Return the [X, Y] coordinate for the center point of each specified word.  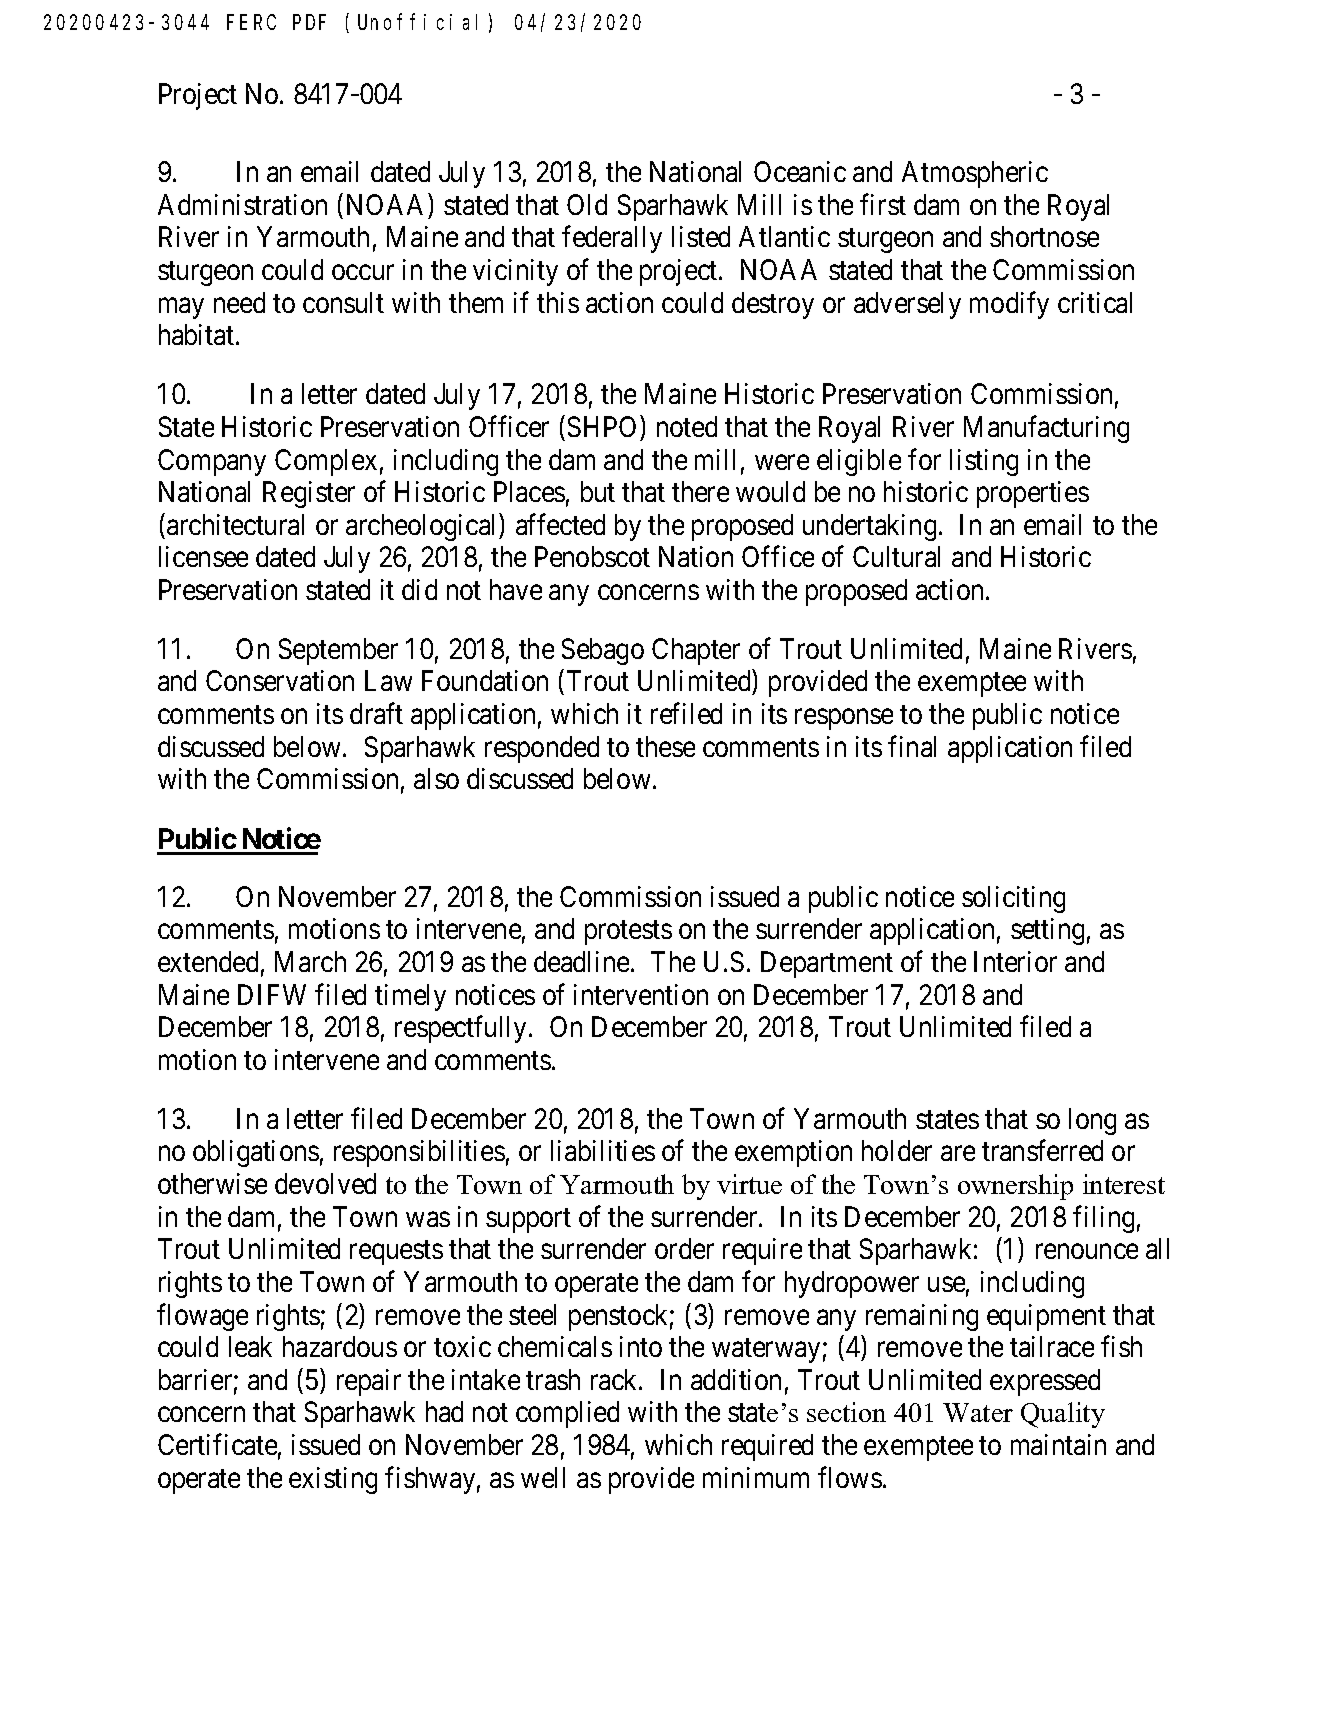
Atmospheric [975, 174]
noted [687, 426]
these [665, 746]
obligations [256, 1153]
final [912, 746]
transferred [1042, 1150]
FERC [251, 22]
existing [333, 1480]
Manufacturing [1046, 429]
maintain [1058, 1444]
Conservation [280, 680]
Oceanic [800, 171]
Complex [326, 462]
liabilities [603, 1150]
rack [615, 1379]
